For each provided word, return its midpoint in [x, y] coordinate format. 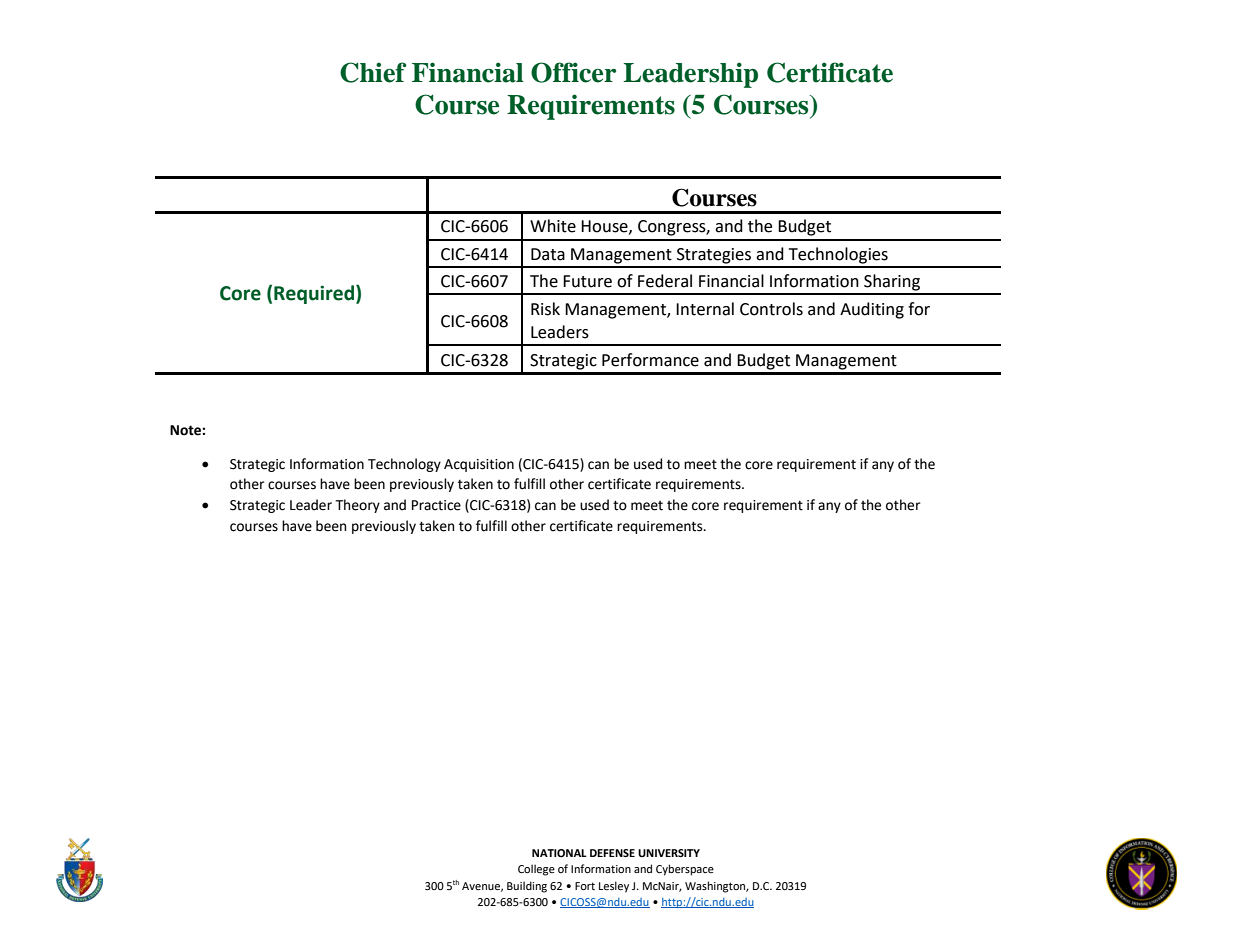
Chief [373, 72]
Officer [573, 72]
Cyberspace [685, 870]
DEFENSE [612, 853]
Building [527, 887]
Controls [771, 309]
